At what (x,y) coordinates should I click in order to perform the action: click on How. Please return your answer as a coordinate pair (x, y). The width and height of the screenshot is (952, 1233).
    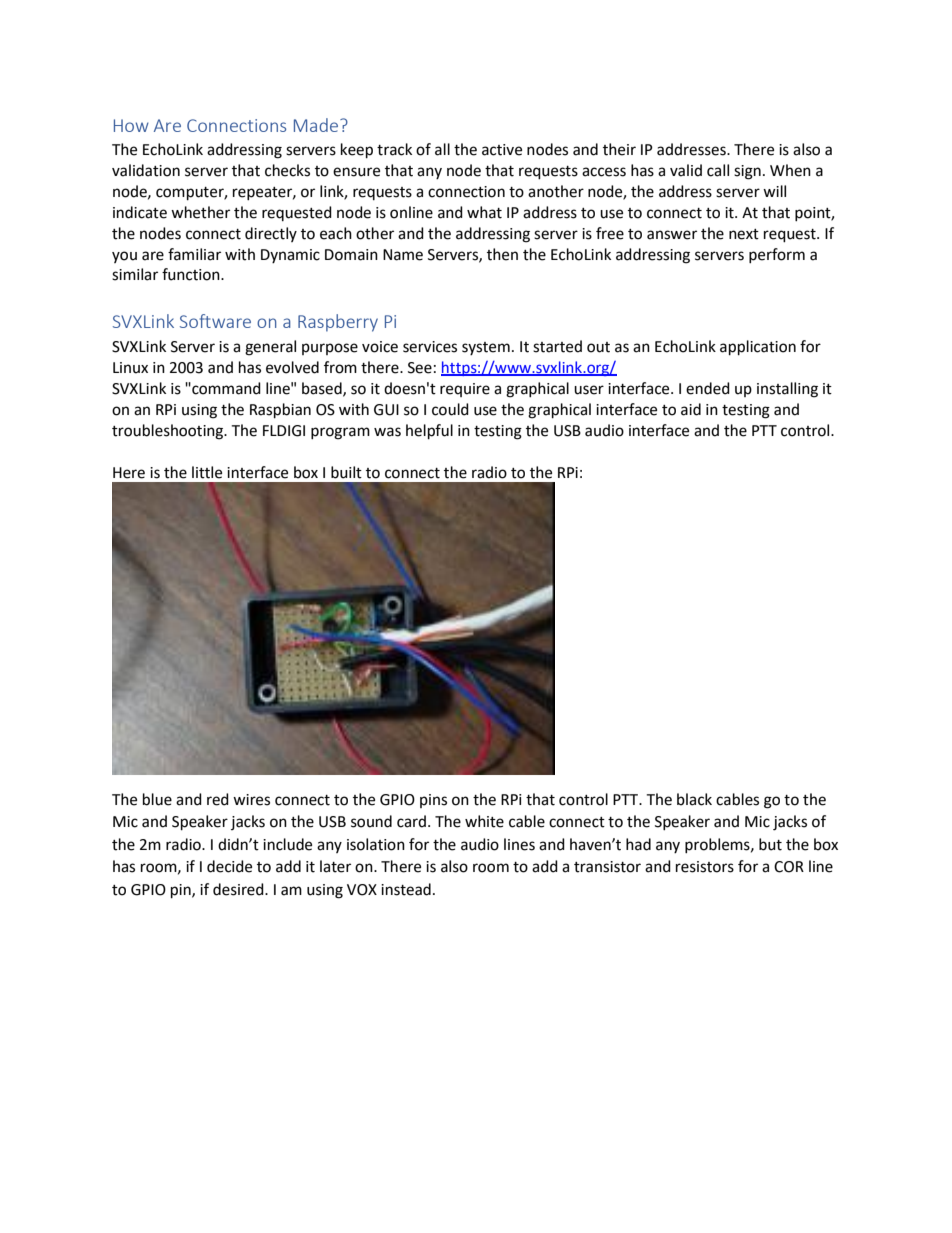
    Looking at the image, I should click on (131, 125).
